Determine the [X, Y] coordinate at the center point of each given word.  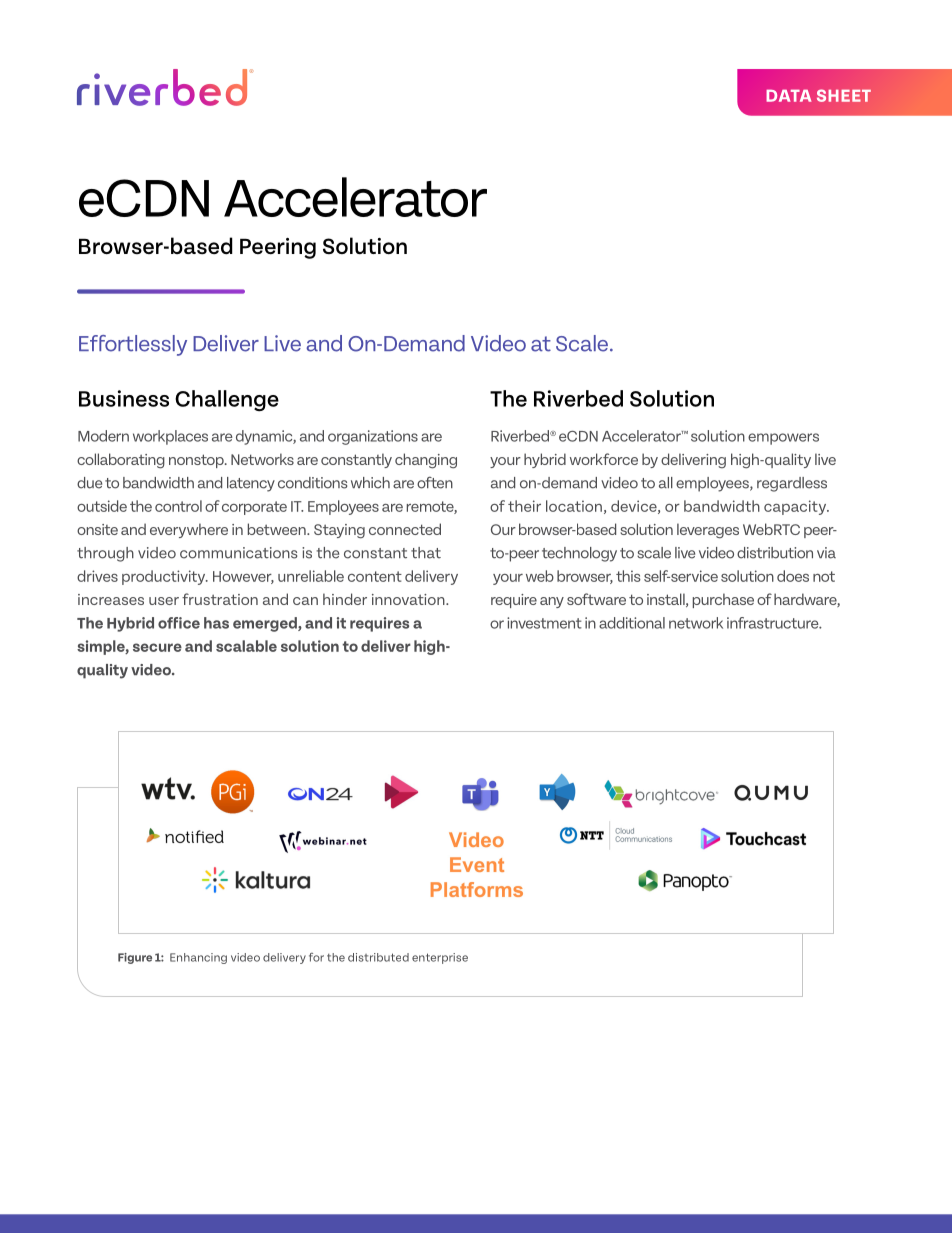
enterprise [440, 958]
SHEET [844, 95]
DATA [789, 96]
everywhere [189, 530]
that [426, 553]
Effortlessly [133, 345]
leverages [708, 531]
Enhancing [198, 958]
